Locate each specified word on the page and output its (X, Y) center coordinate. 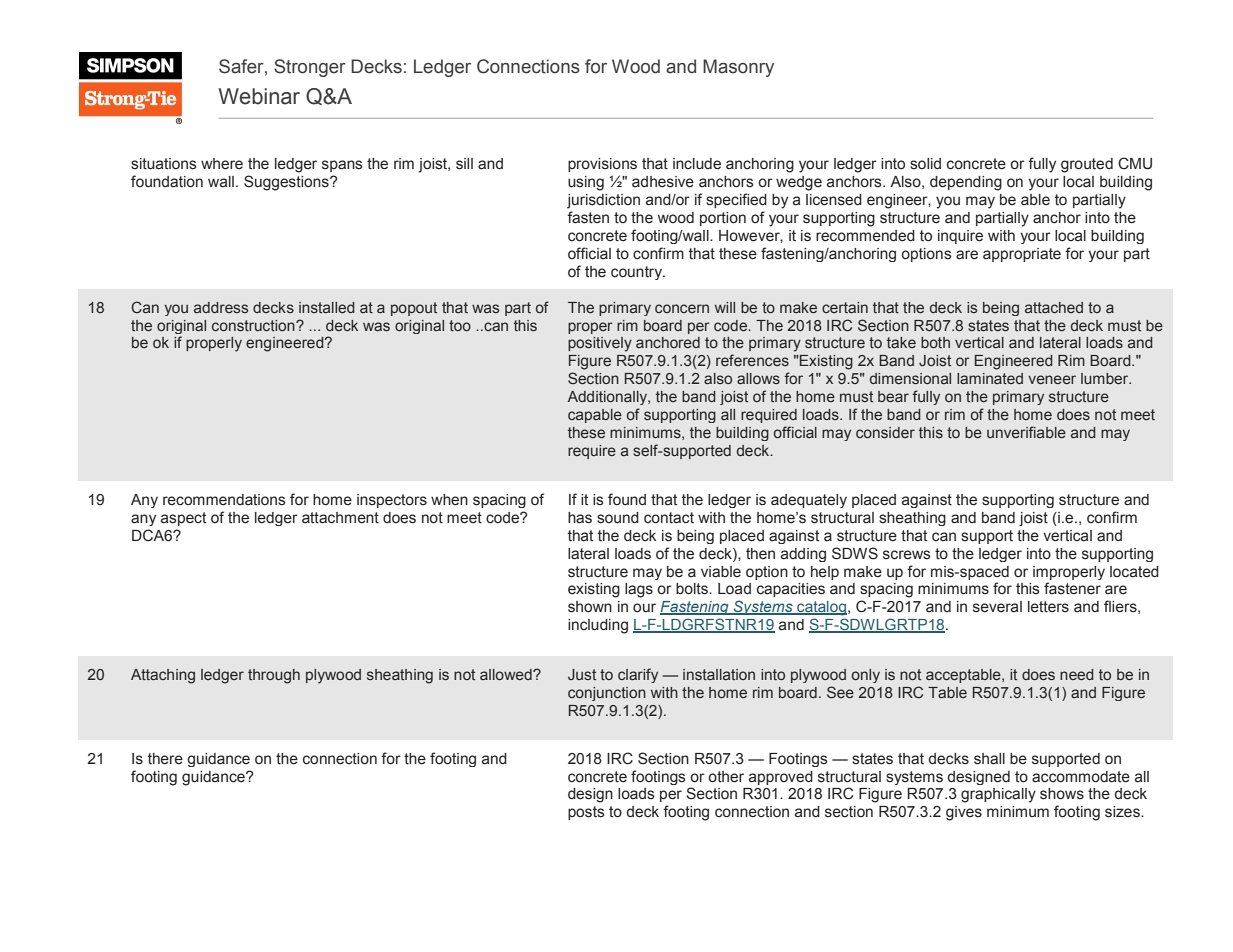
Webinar (259, 96)
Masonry (738, 68)
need (1077, 674)
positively (600, 344)
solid (925, 164)
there (165, 759)
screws (907, 555)
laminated (990, 378)
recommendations (224, 500)
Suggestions (287, 183)
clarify (638, 675)
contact (669, 518)
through (274, 676)
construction (254, 325)
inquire (960, 237)
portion (723, 219)
